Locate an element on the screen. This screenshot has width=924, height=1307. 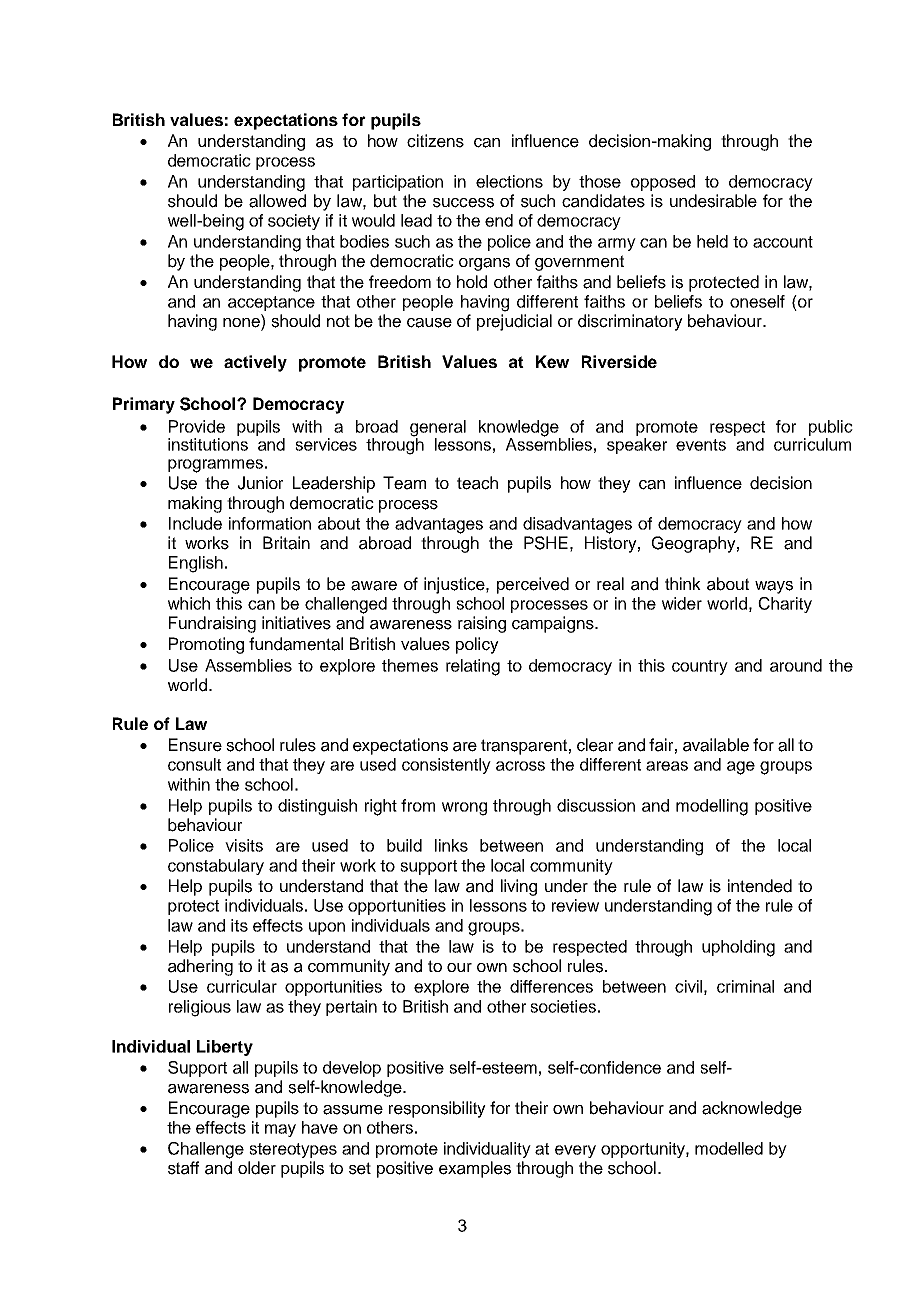
allowed is located at coordinates (277, 201).
